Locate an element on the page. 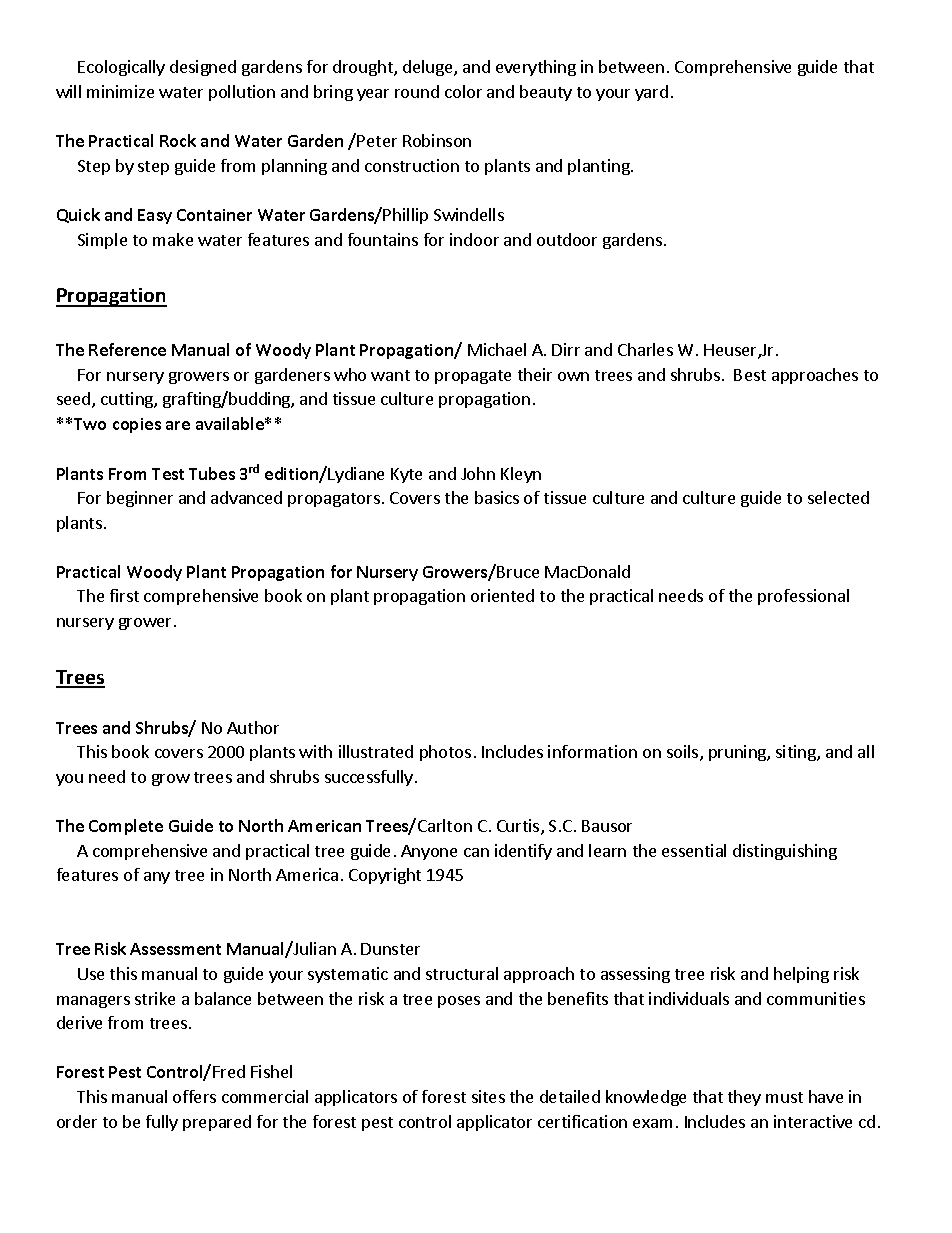  color is located at coordinates (463, 91).
